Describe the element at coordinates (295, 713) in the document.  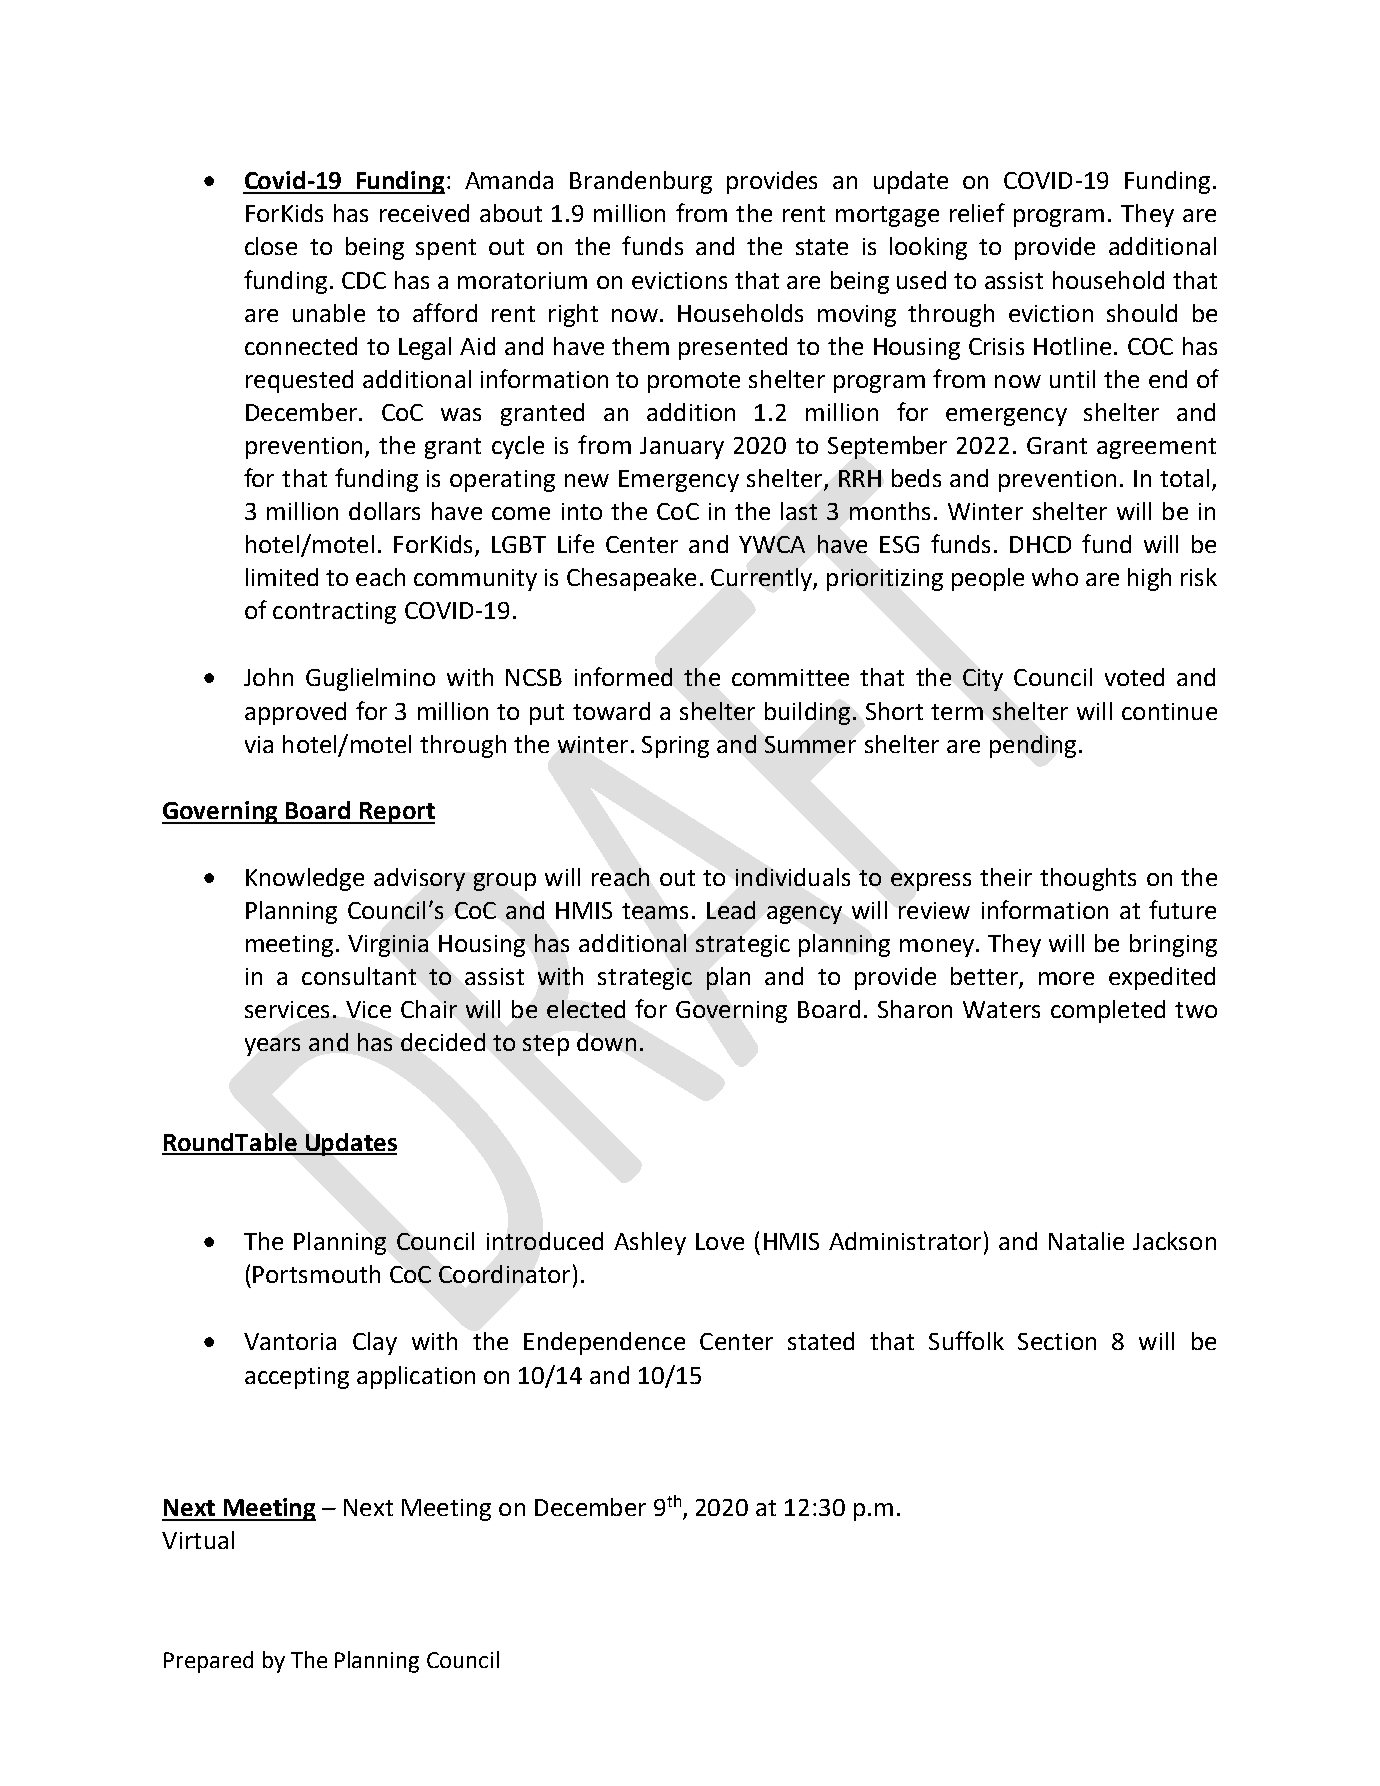
I see `approved` at that location.
